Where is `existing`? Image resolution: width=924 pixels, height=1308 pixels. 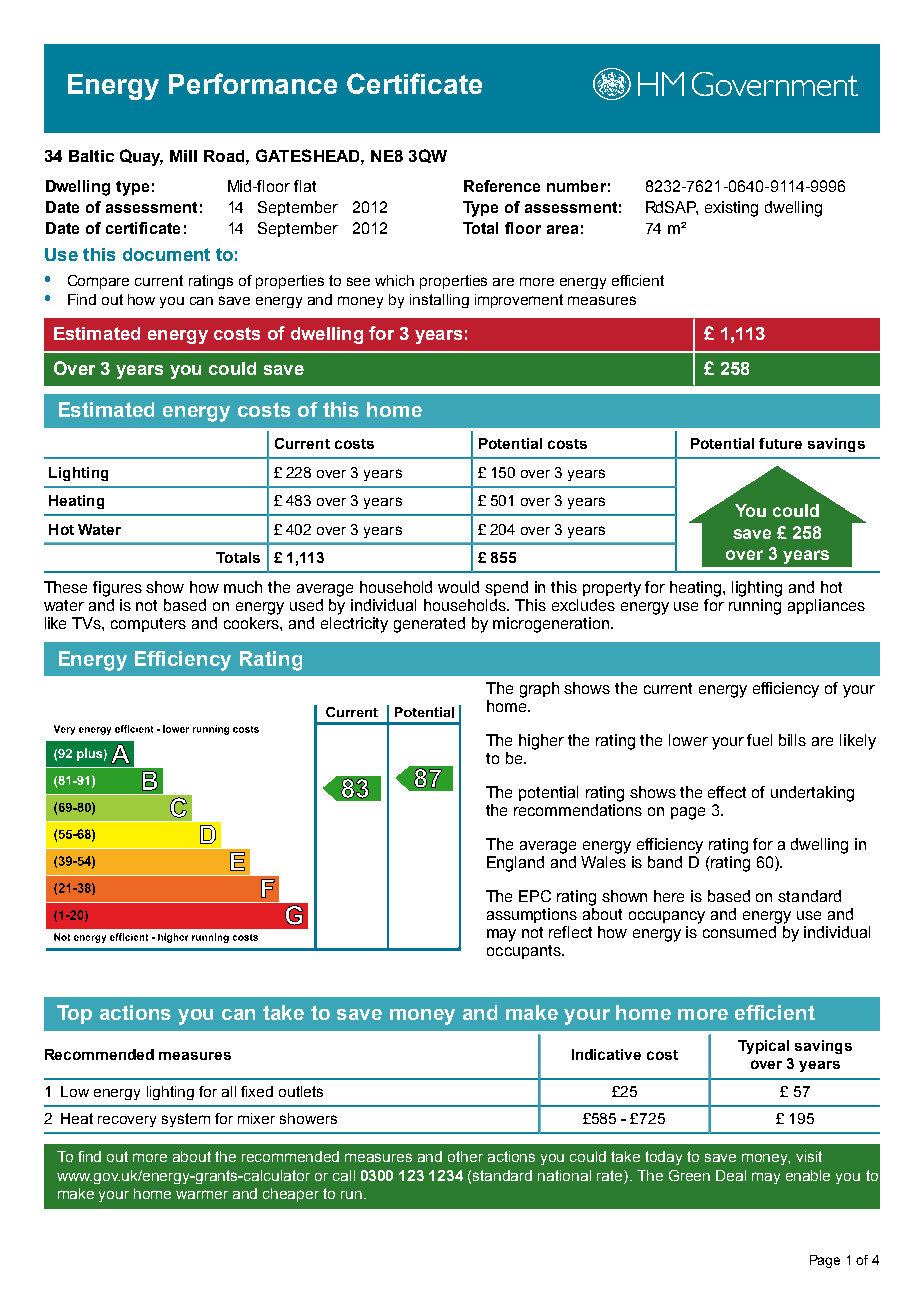 existing is located at coordinates (731, 209).
